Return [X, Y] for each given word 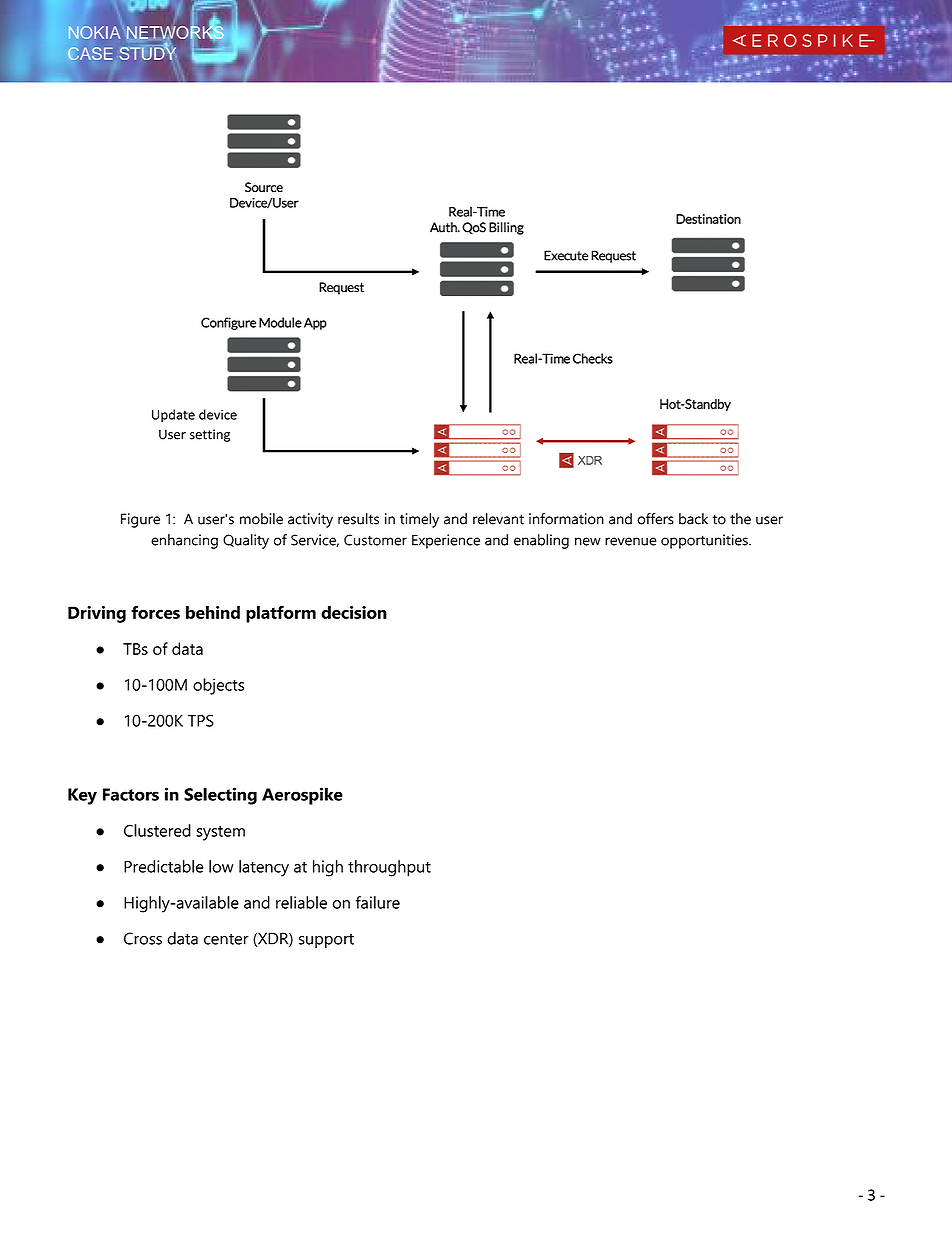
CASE [90, 53]
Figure [140, 520]
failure [377, 902]
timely [419, 520]
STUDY [147, 52]
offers [655, 519]
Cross [143, 938]
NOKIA [94, 32]
